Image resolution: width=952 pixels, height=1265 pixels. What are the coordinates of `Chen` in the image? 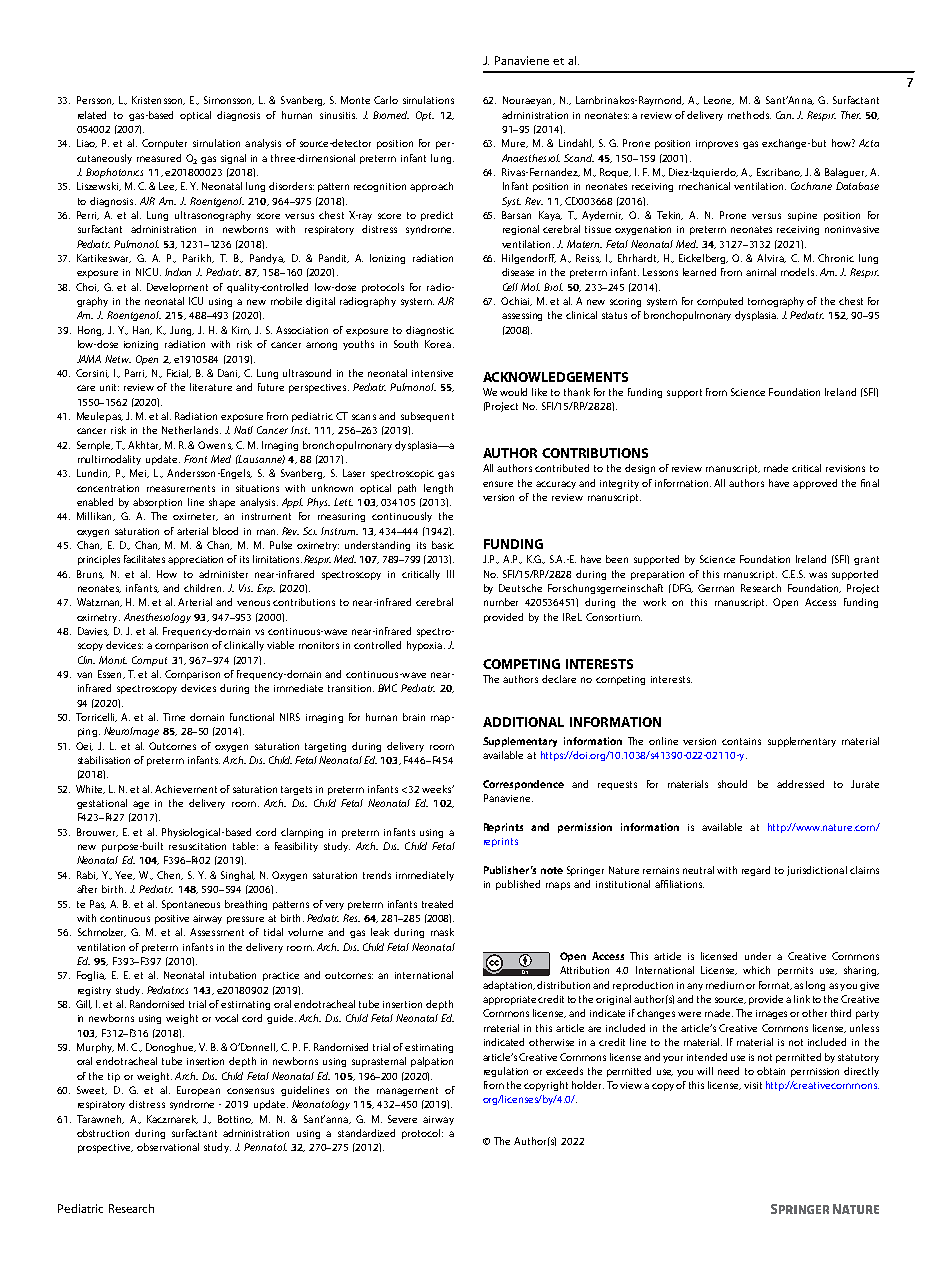 It's located at (170, 875).
